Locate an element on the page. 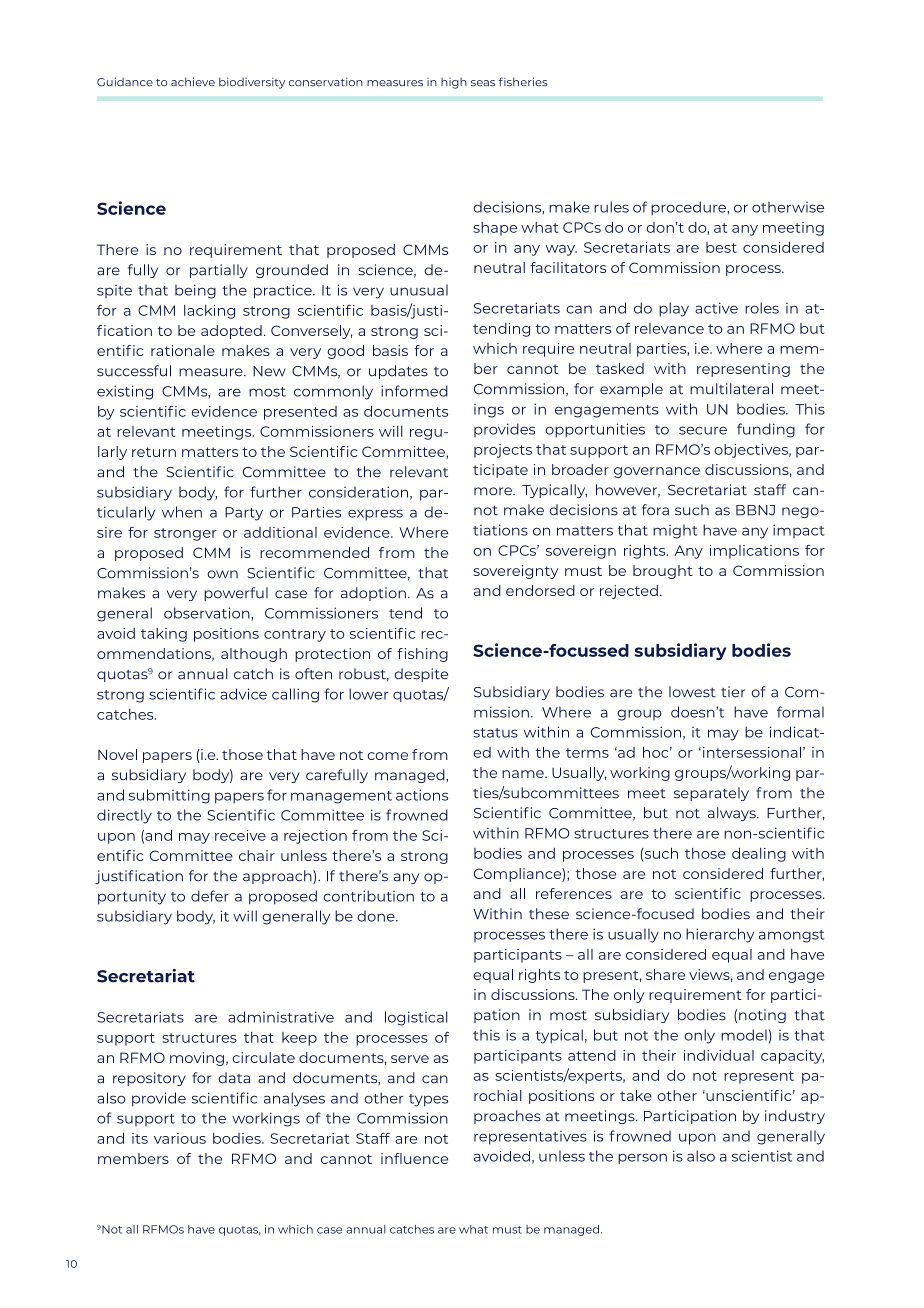 Image resolution: width=924 pixels, height=1308 pixels. types is located at coordinates (428, 1100).
